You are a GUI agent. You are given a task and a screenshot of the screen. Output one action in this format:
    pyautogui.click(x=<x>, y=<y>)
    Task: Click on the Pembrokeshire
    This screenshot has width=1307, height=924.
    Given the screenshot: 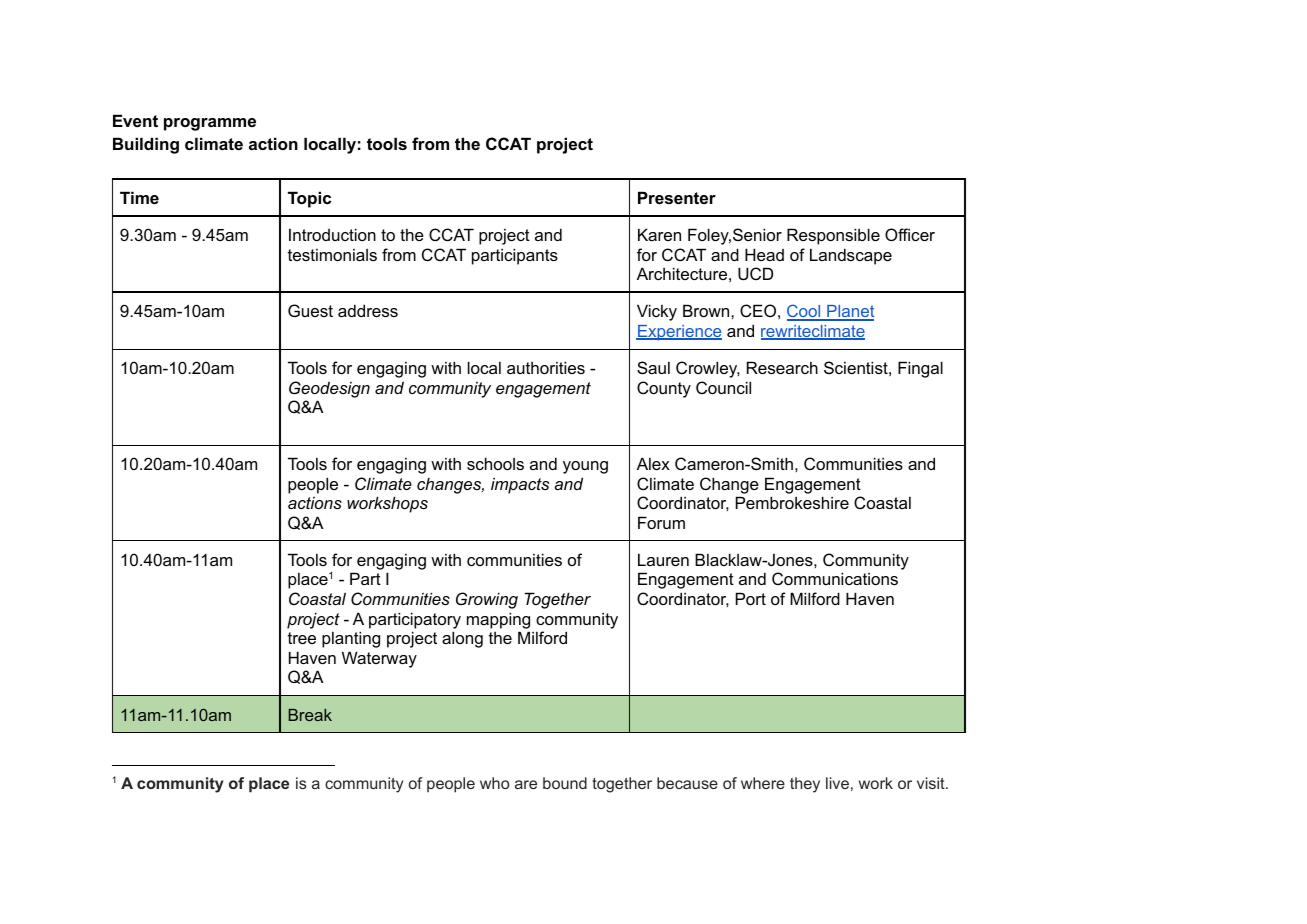 What is the action you would take?
    pyautogui.click(x=792, y=502)
